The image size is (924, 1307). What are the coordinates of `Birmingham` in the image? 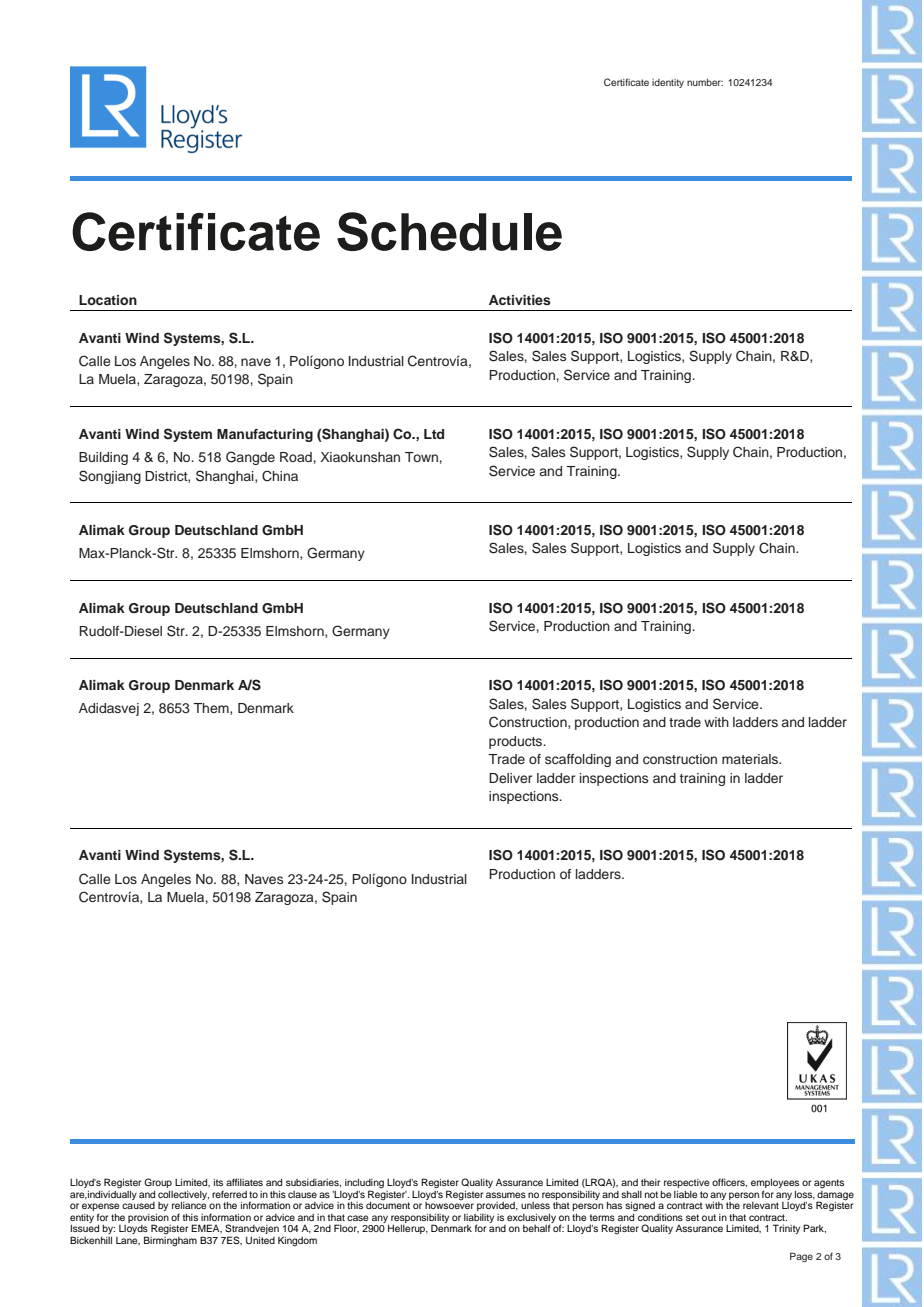 It's located at (170, 1241).
